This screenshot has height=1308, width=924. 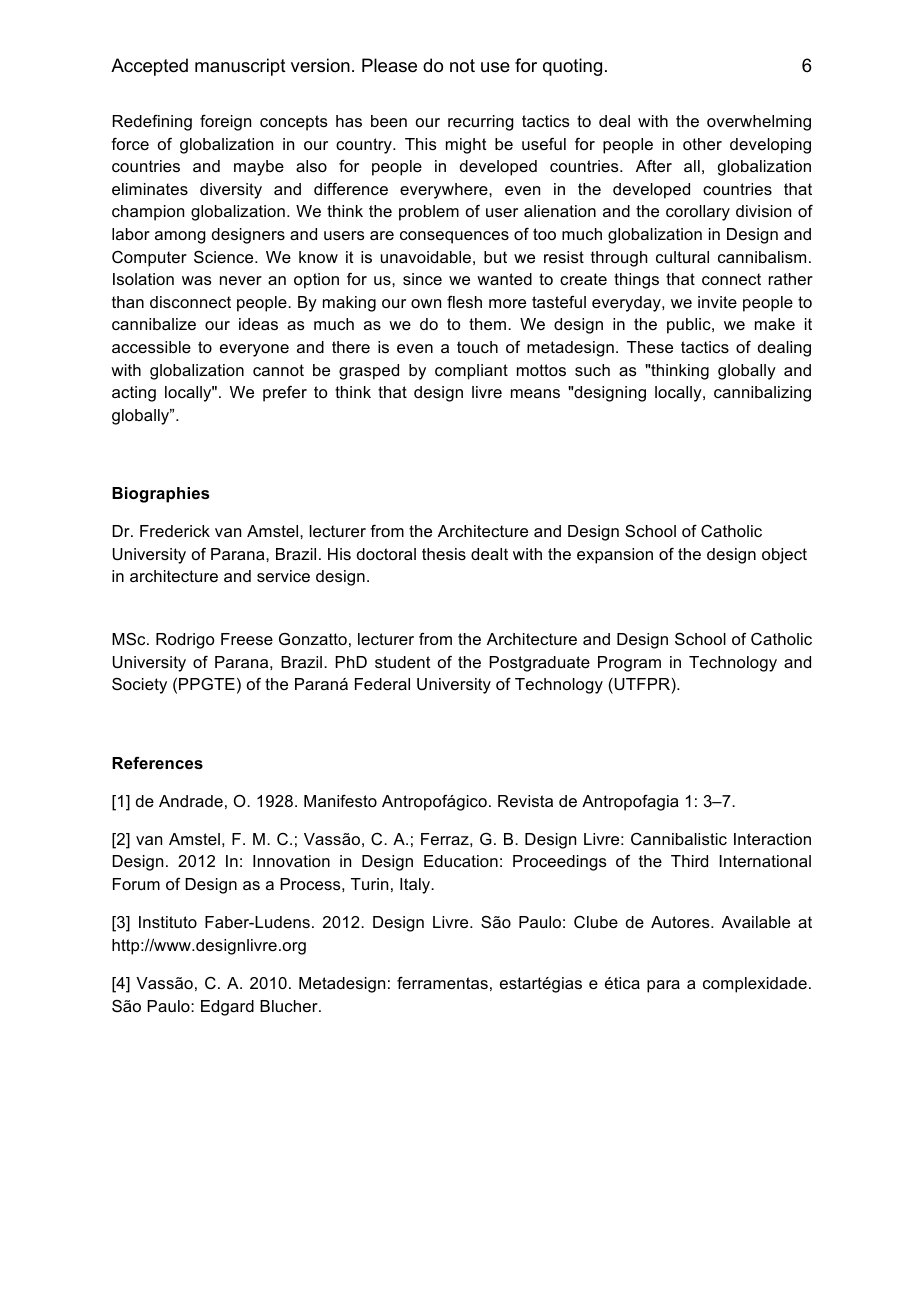 What do you see at coordinates (416, 886) in the screenshot?
I see `Italy` at bounding box center [416, 886].
